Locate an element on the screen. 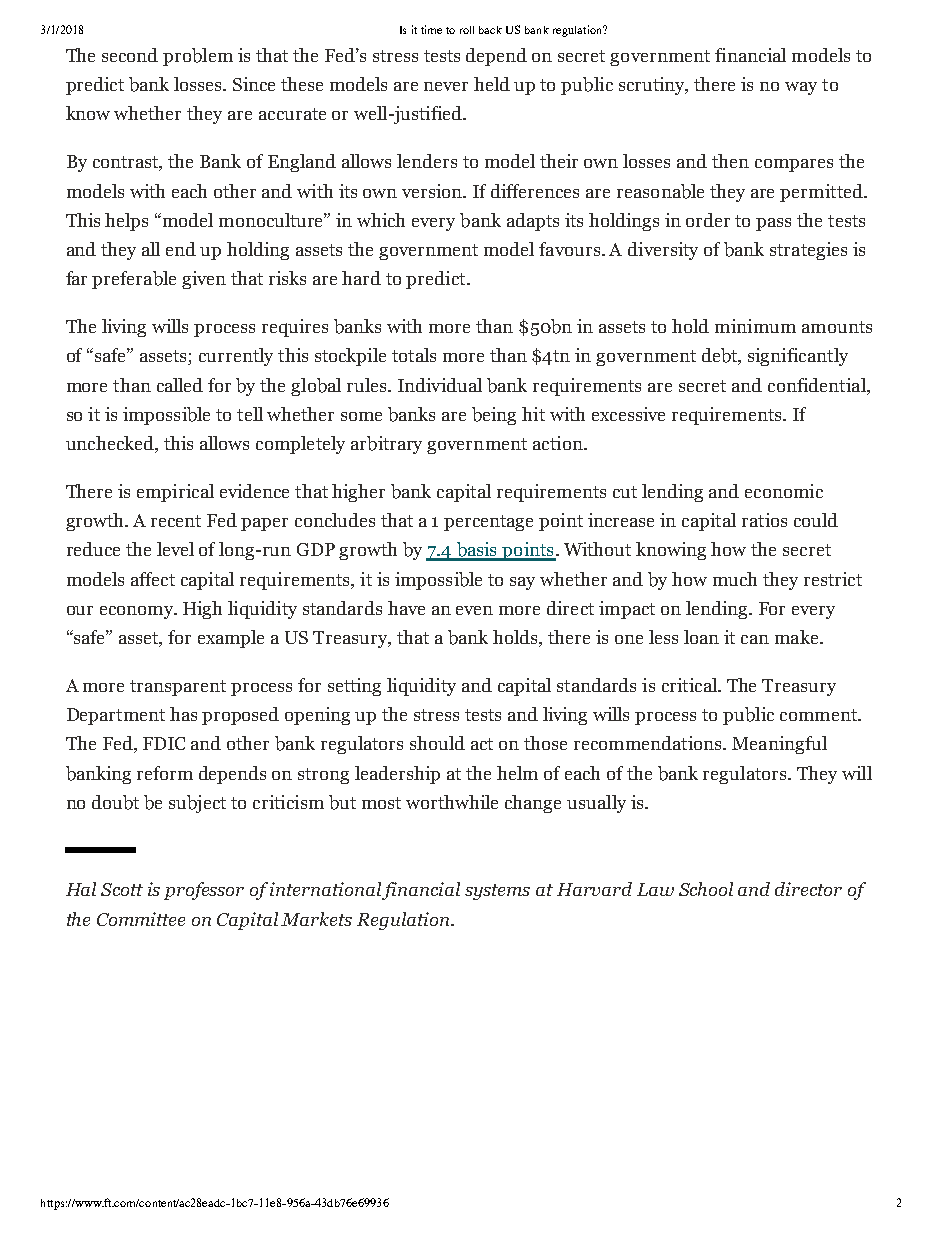  way is located at coordinates (801, 88).
